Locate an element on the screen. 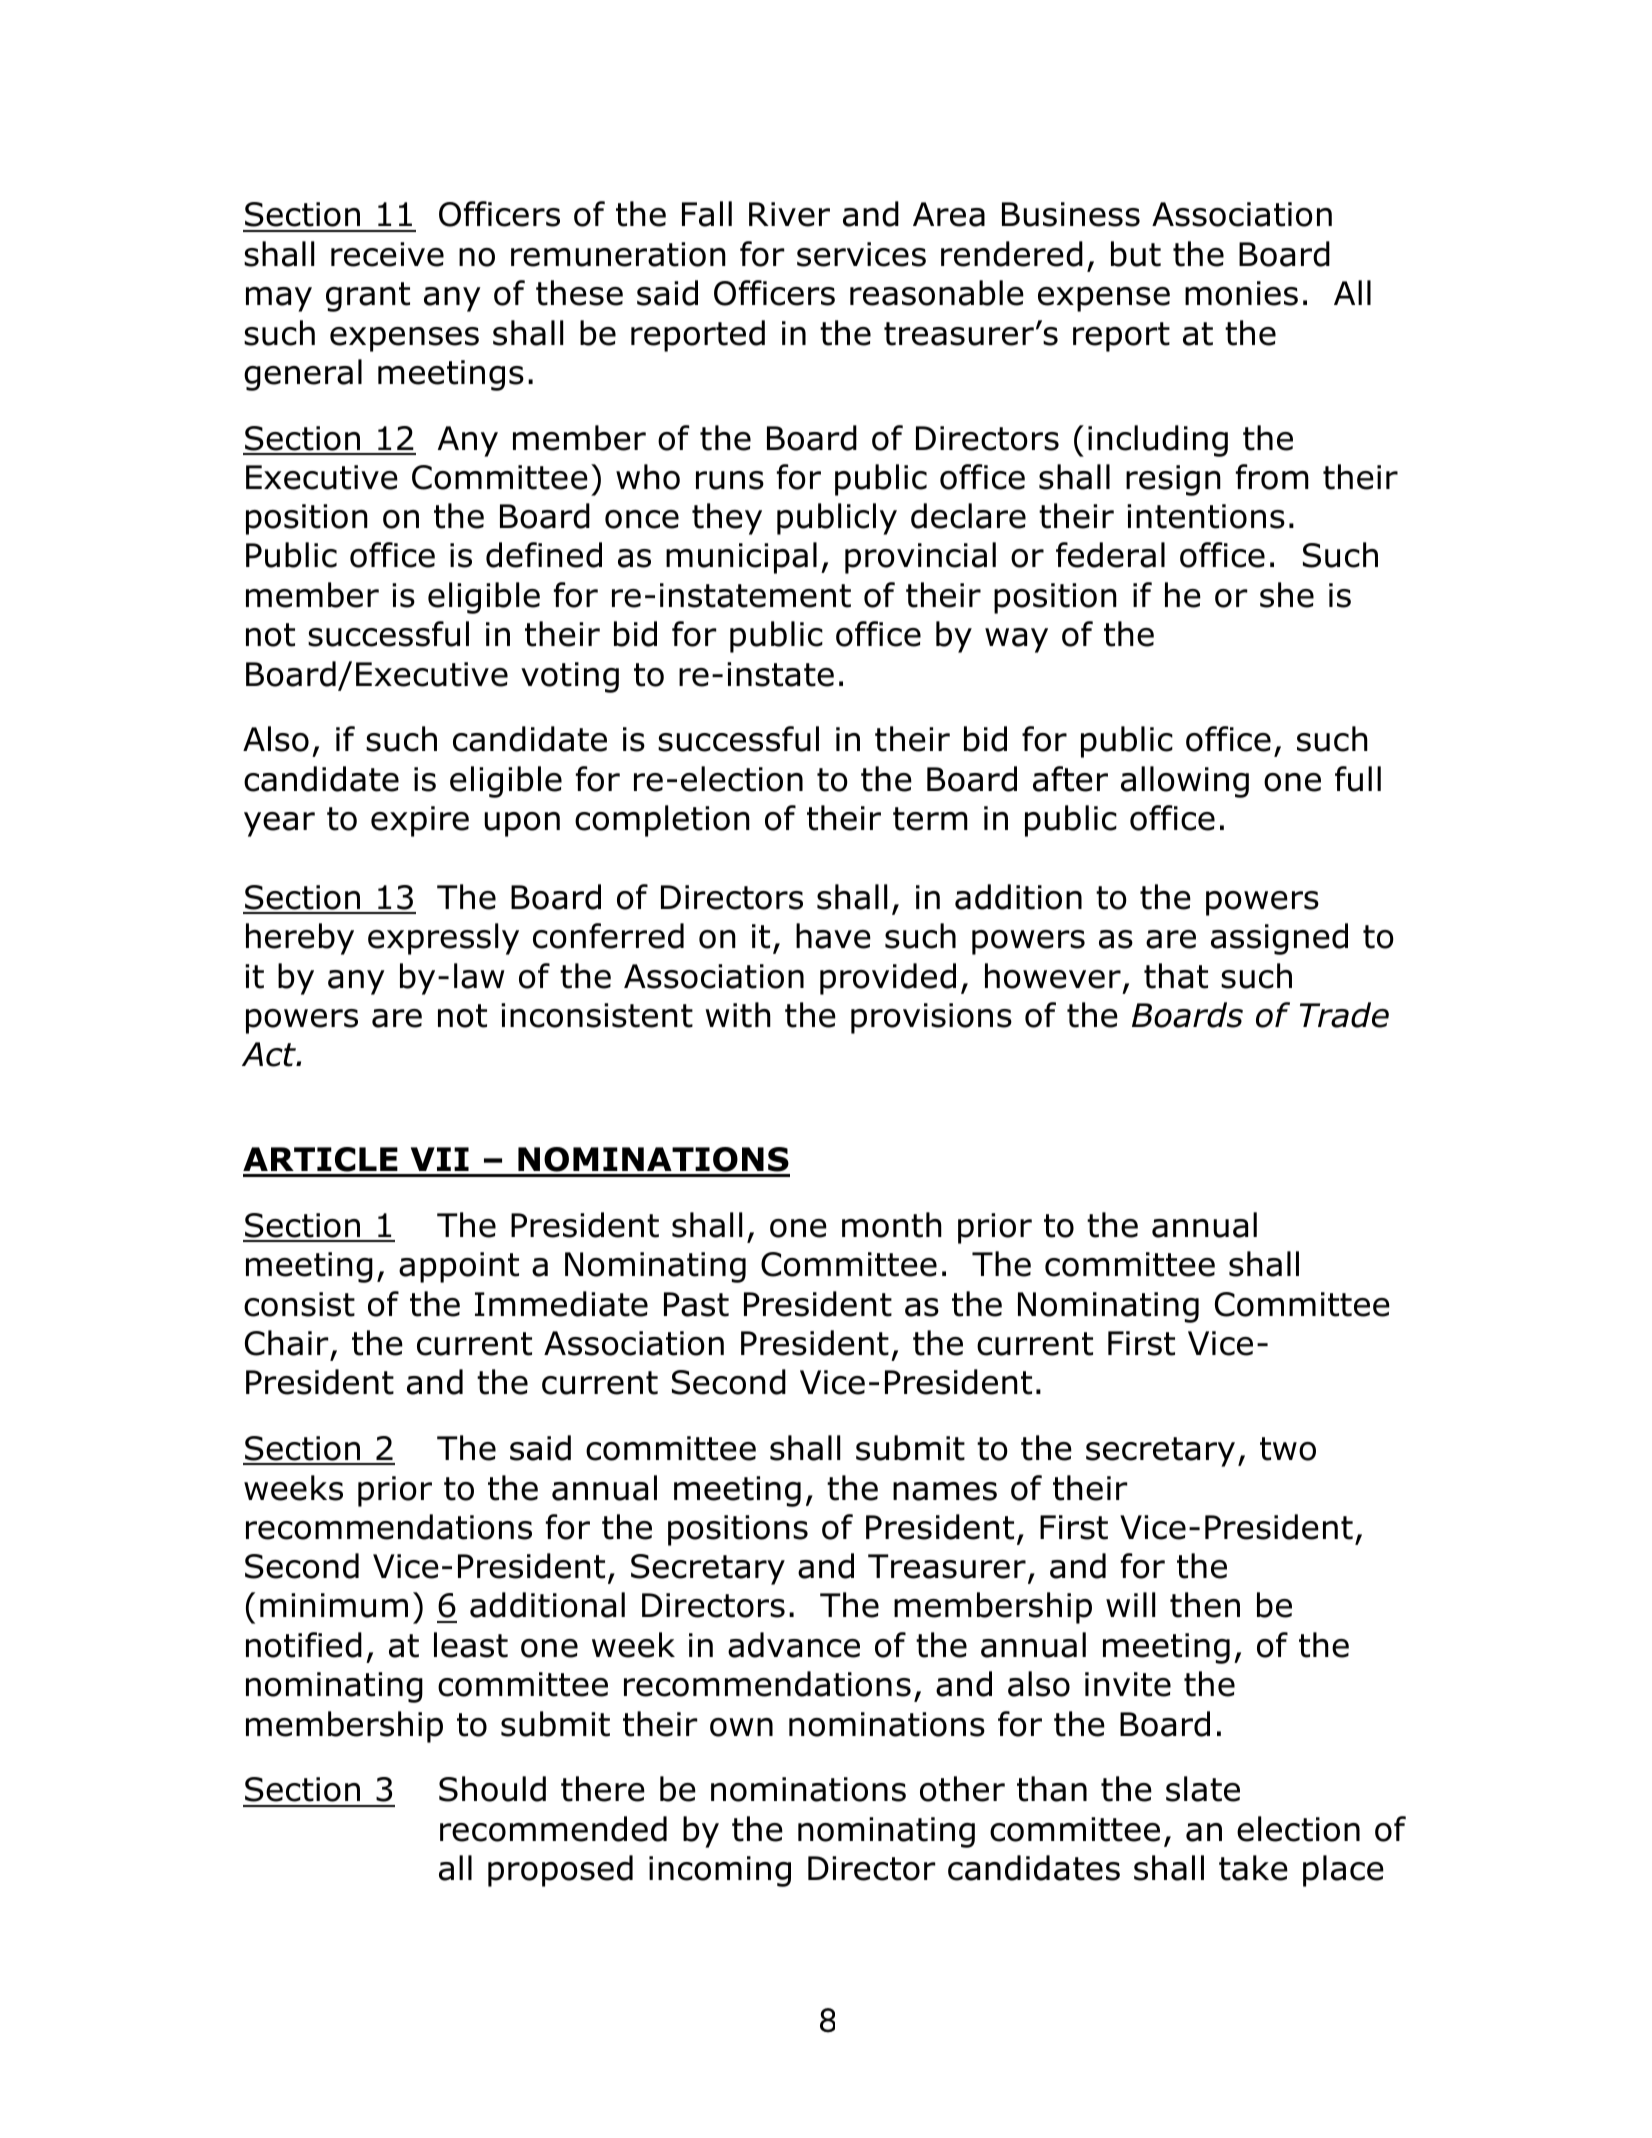 Image resolution: width=1652 pixels, height=2138 pixels. River is located at coordinates (789, 214).
